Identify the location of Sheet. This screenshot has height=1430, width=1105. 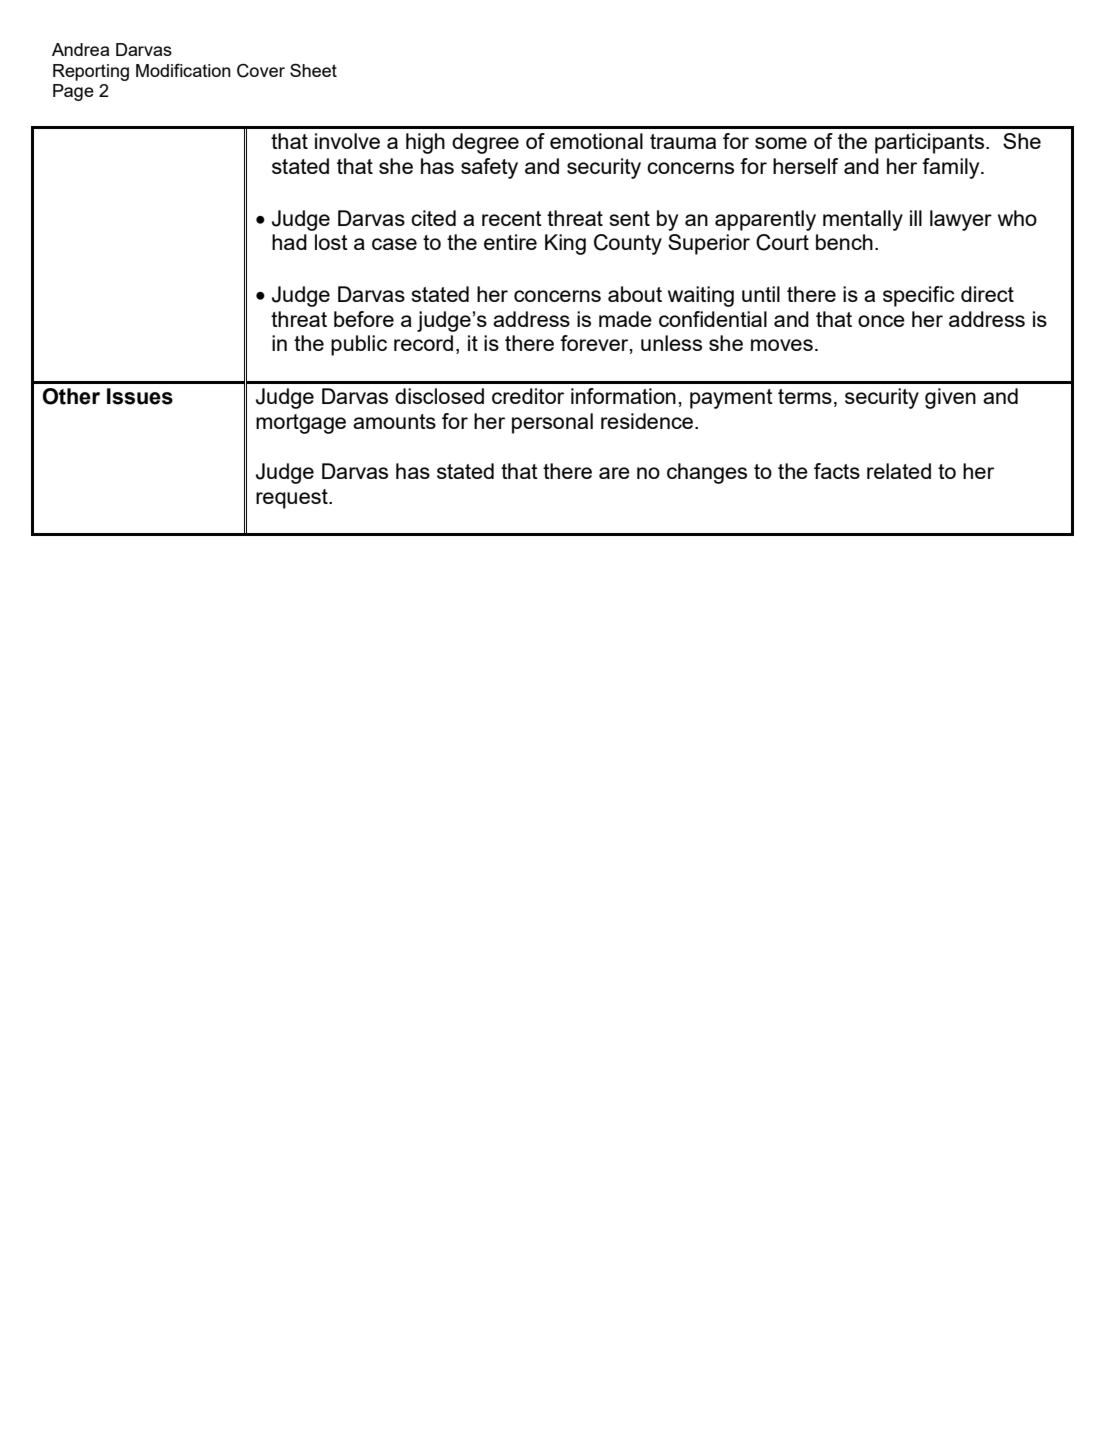
(313, 70).
